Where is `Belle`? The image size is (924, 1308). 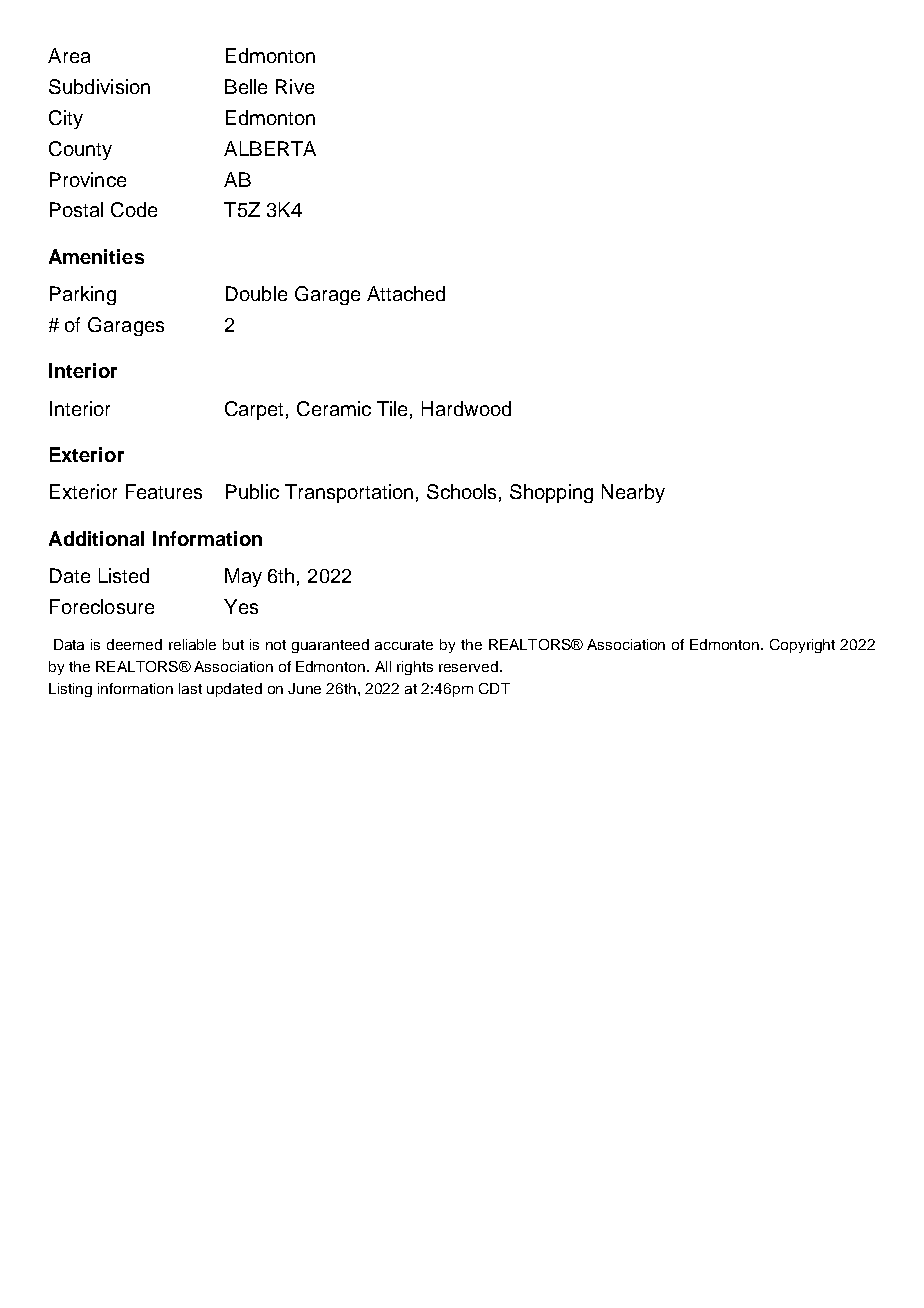
Belle is located at coordinates (246, 86).
